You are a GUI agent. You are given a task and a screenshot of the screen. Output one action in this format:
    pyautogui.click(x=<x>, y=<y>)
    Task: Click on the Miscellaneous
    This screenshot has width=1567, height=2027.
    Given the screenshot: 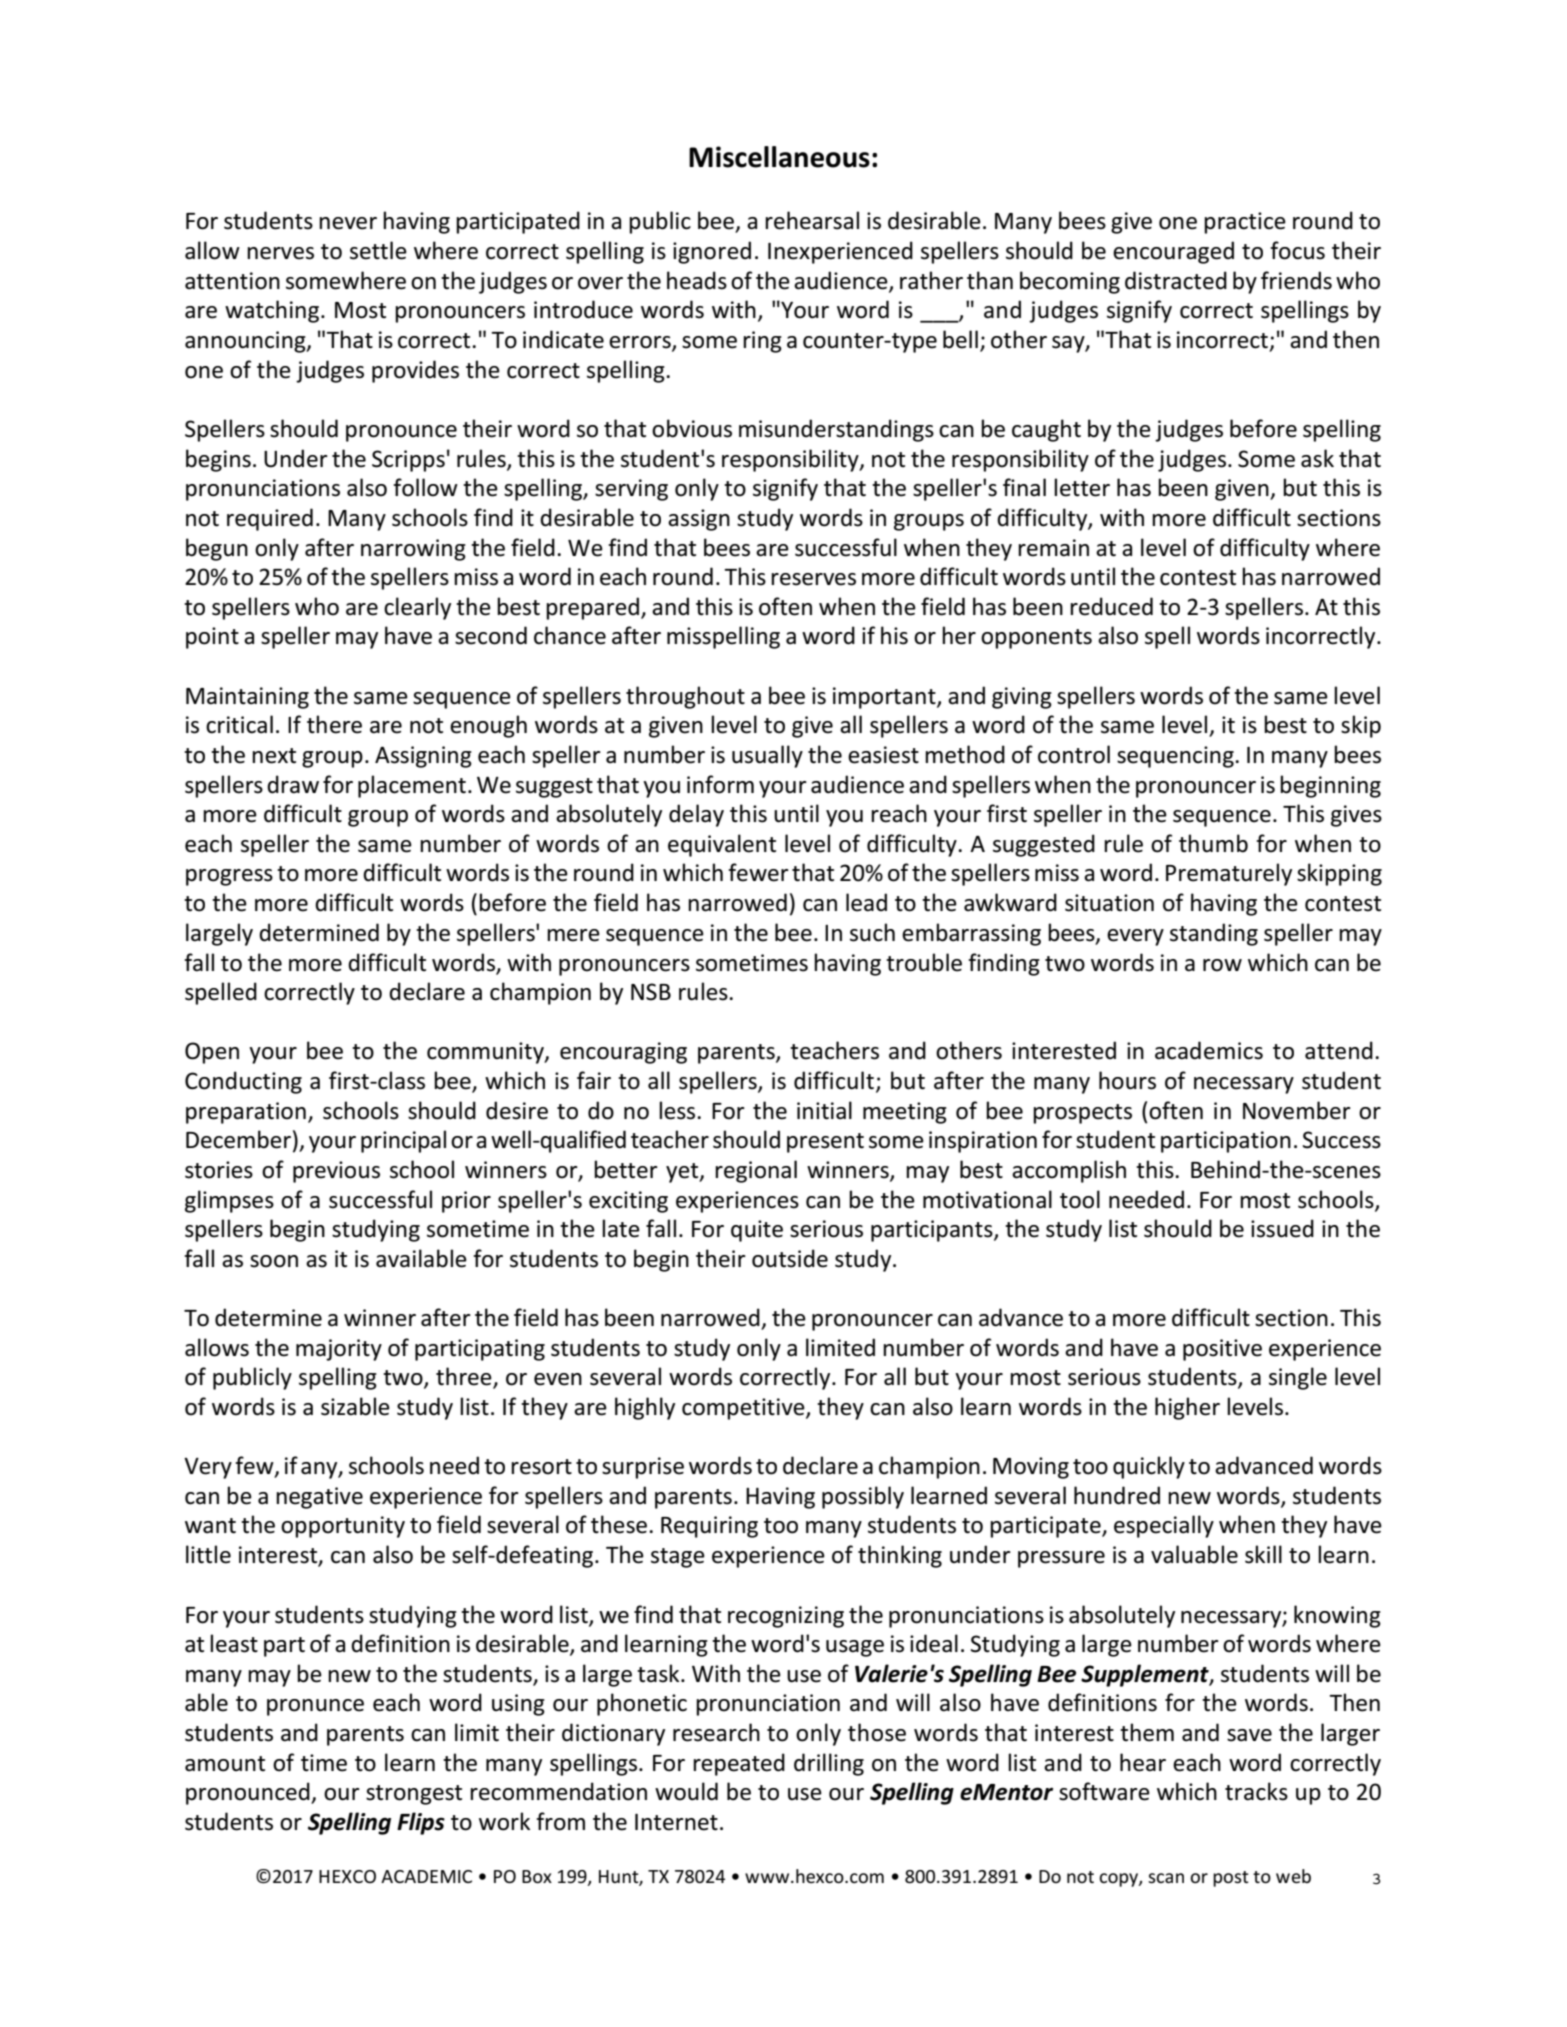 What is the action you would take?
    pyautogui.click(x=779, y=157)
